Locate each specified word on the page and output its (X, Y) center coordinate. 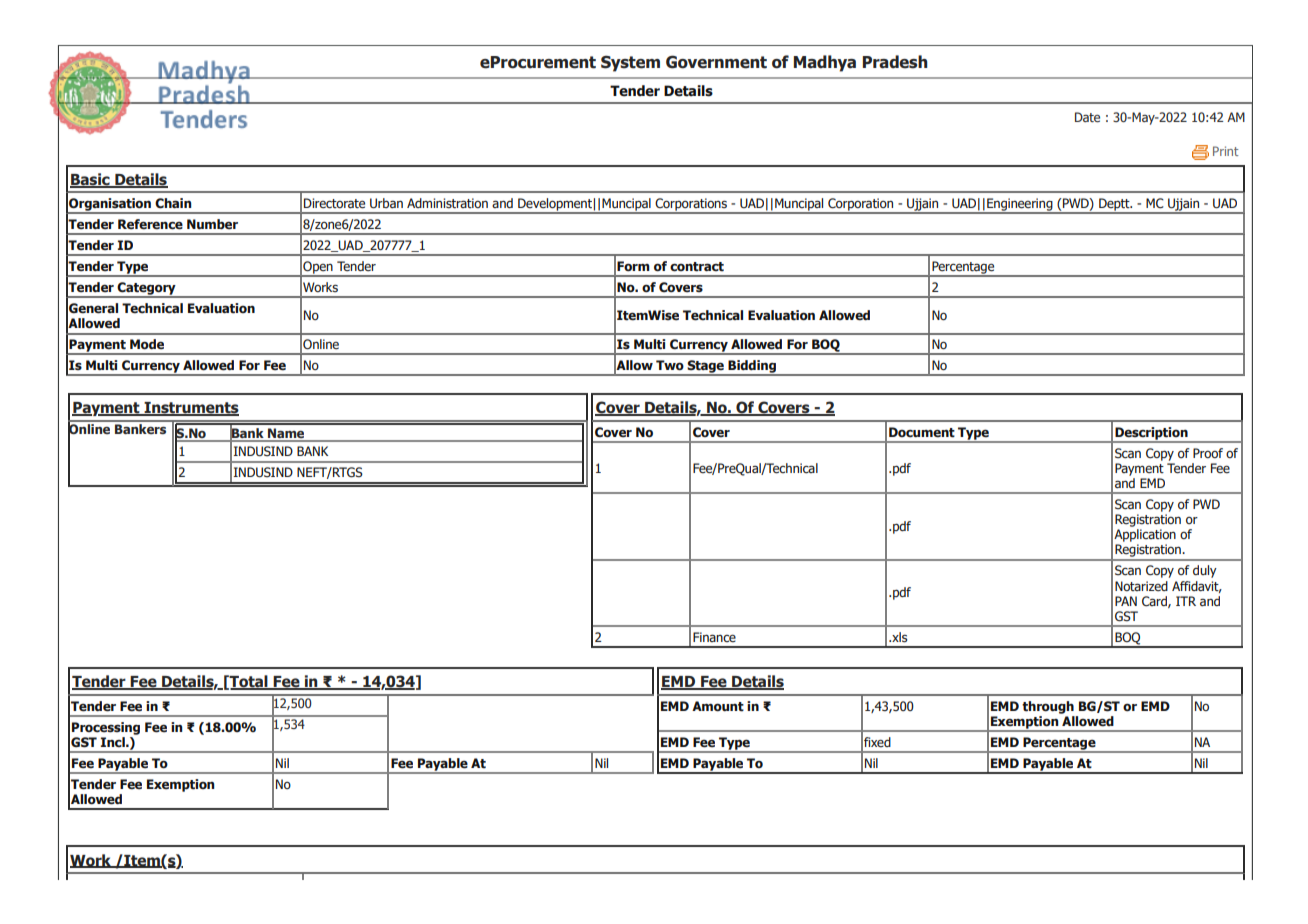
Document (922, 432)
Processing (106, 728)
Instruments (190, 409)
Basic (91, 180)
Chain (173, 203)
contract (697, 267)
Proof (1208, 453)
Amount (718, 706)
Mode (147, 344)
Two (670, 365)
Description (1151, 434)
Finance (714, 637)
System (630, 63)
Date (1087, 117)
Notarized (1141, 586)
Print (1225, 151)
